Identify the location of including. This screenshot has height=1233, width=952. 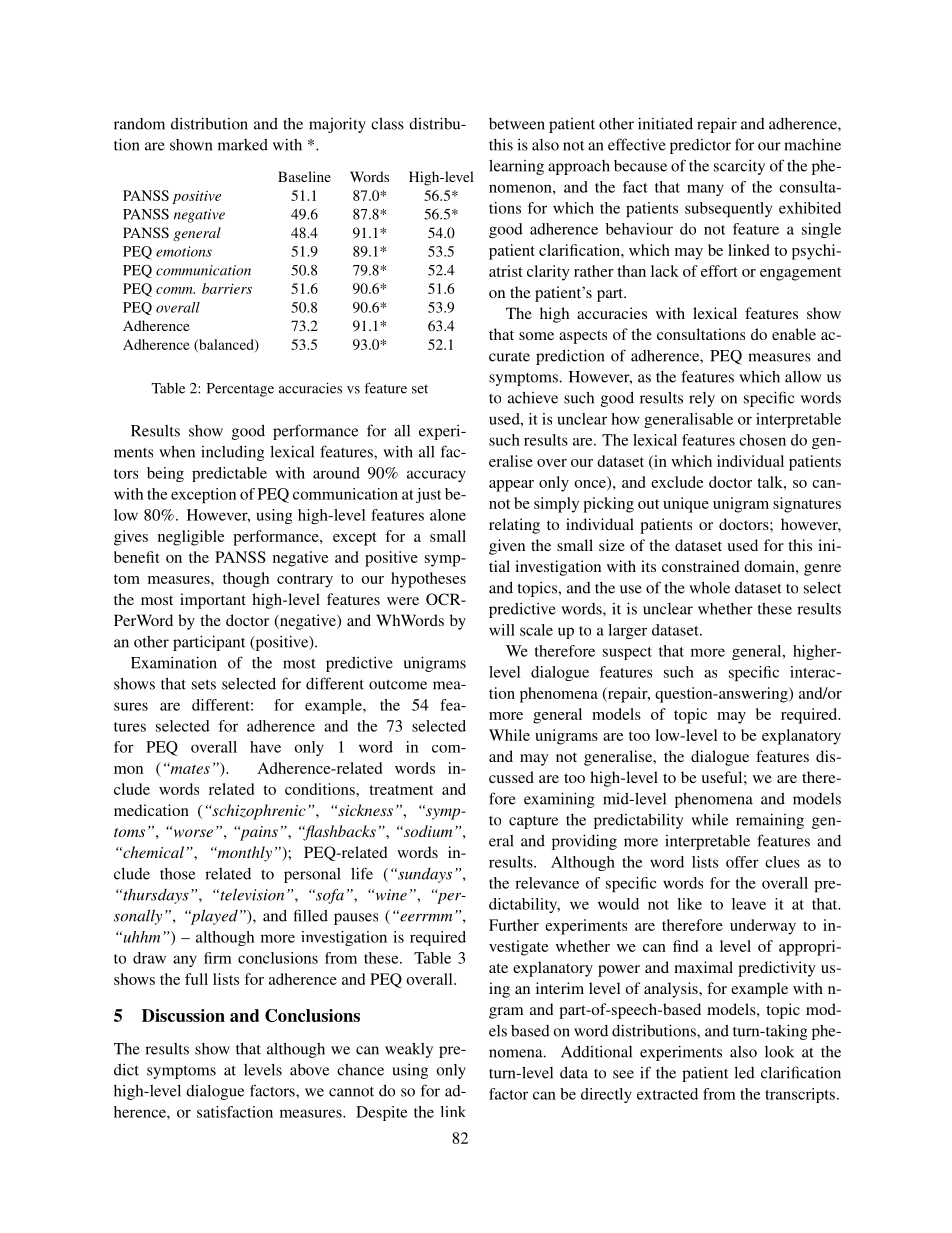
(232, 453).
